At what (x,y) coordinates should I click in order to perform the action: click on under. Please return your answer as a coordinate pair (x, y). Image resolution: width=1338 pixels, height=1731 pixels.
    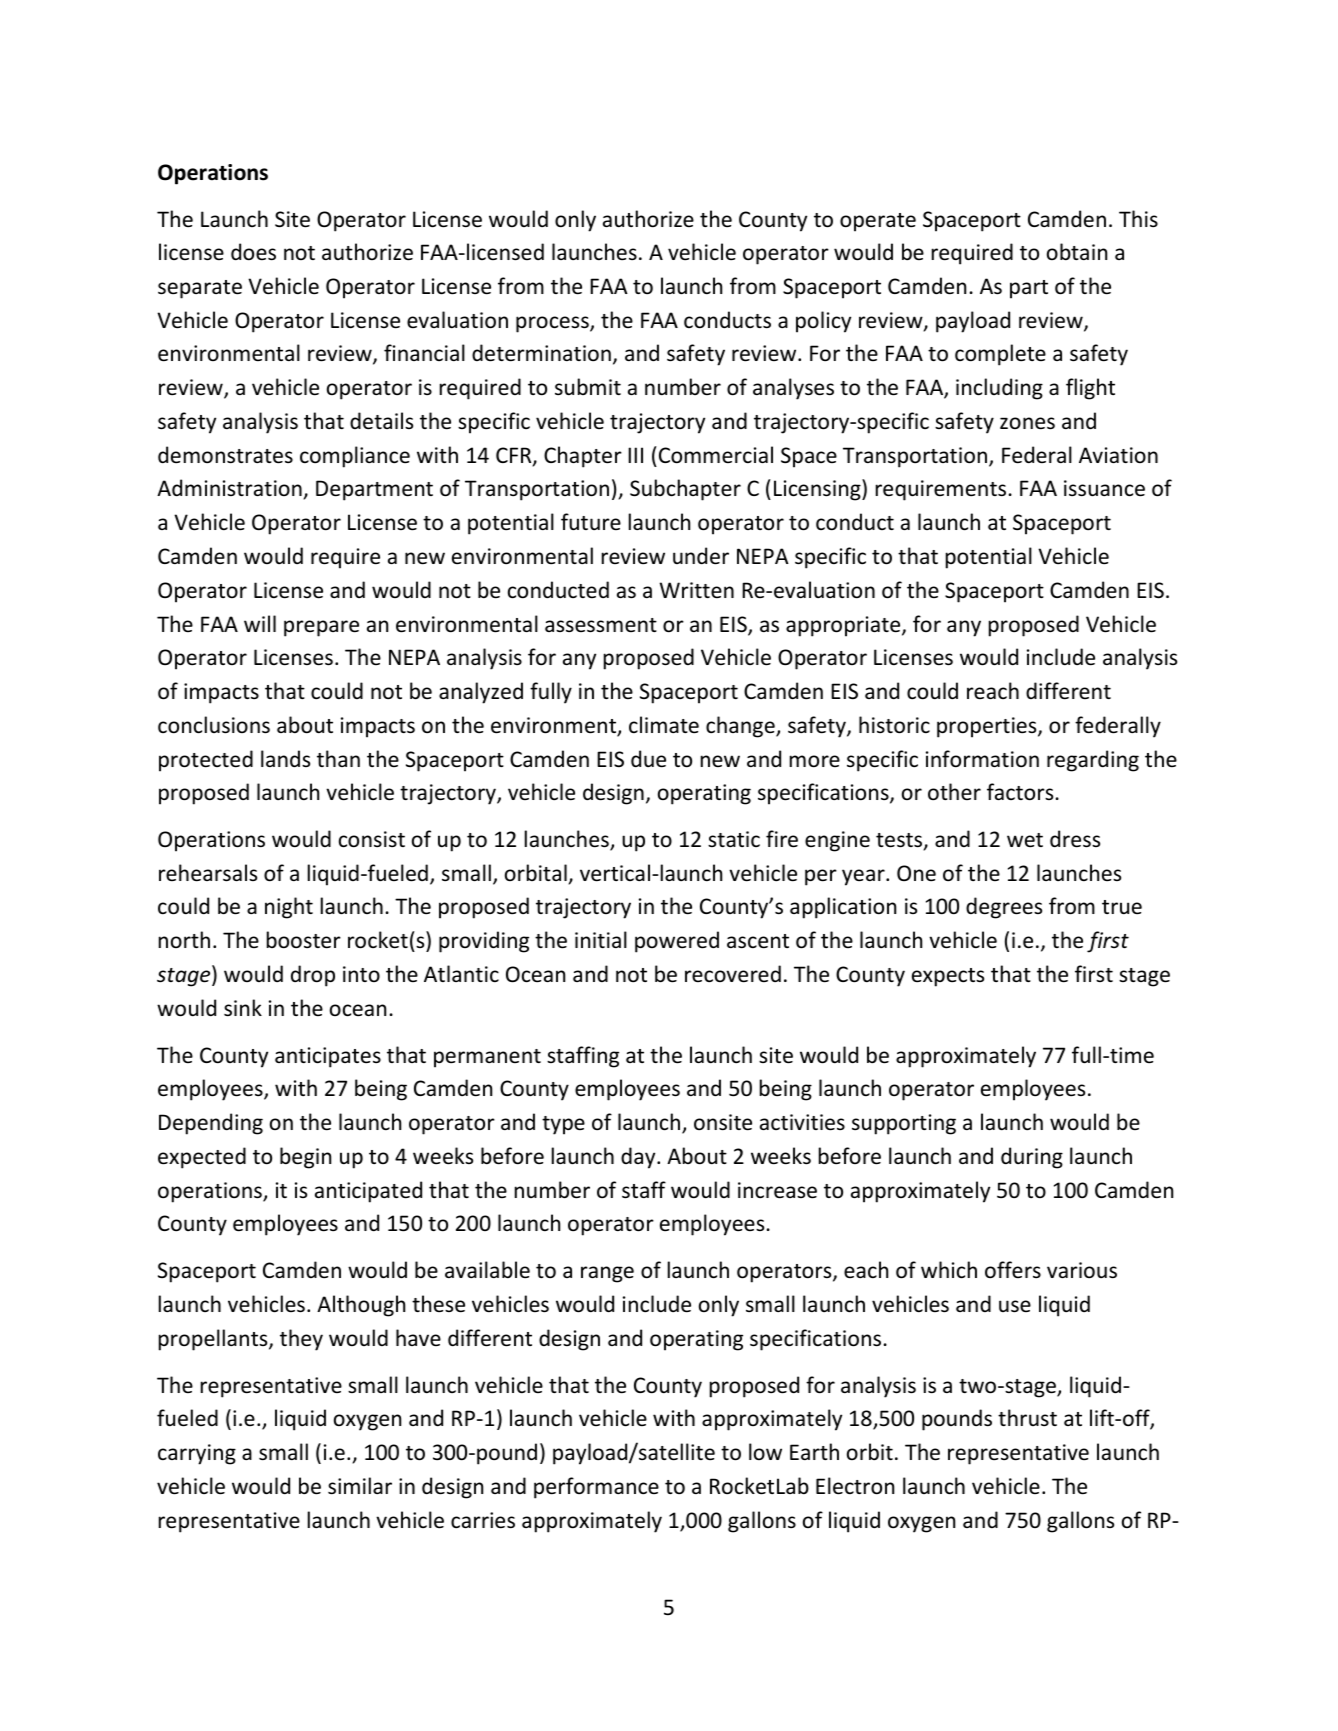
    Looking at the image, I should click on (701, 556).
